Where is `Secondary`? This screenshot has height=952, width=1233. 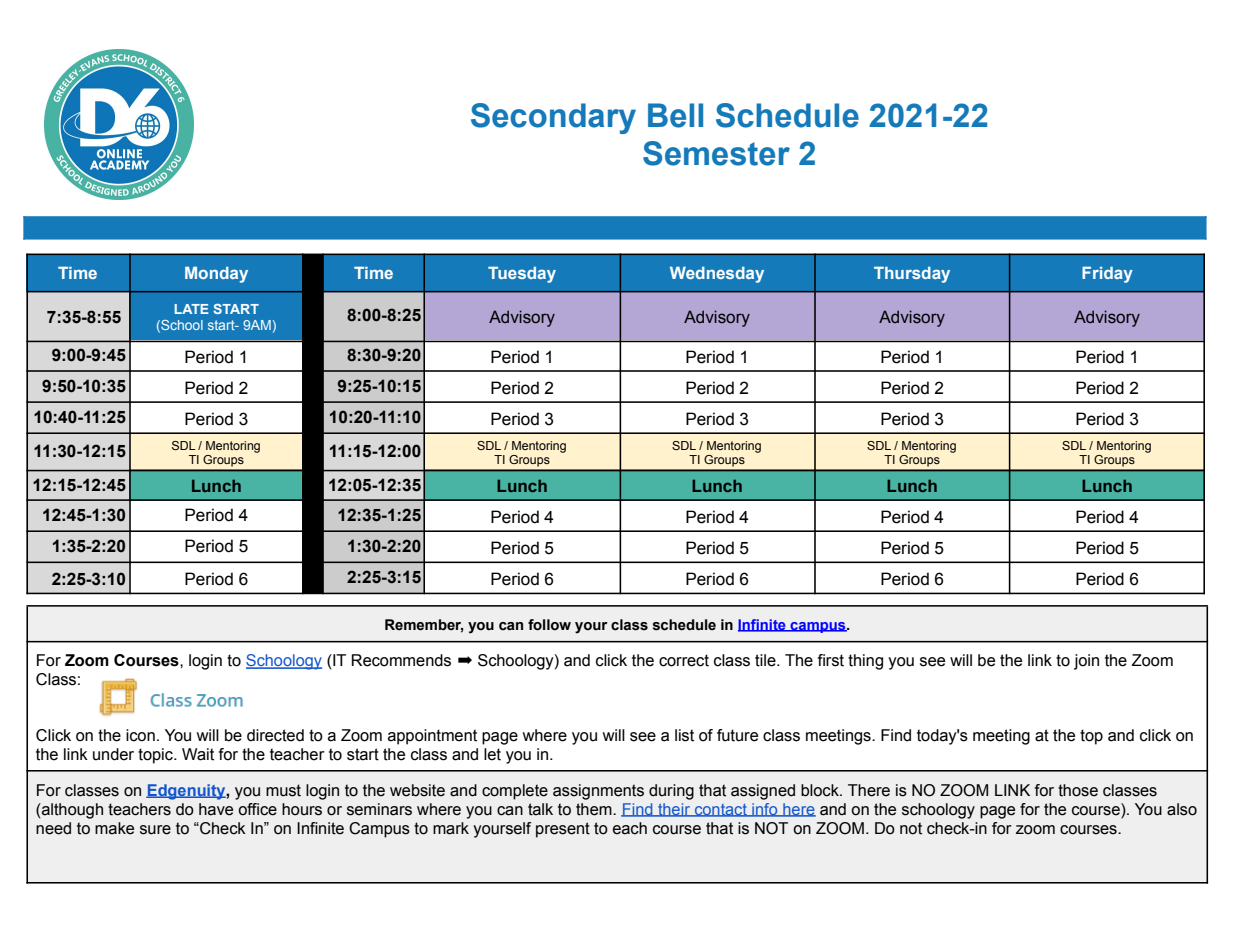
Secondary is located at coordinates (553, 118).
